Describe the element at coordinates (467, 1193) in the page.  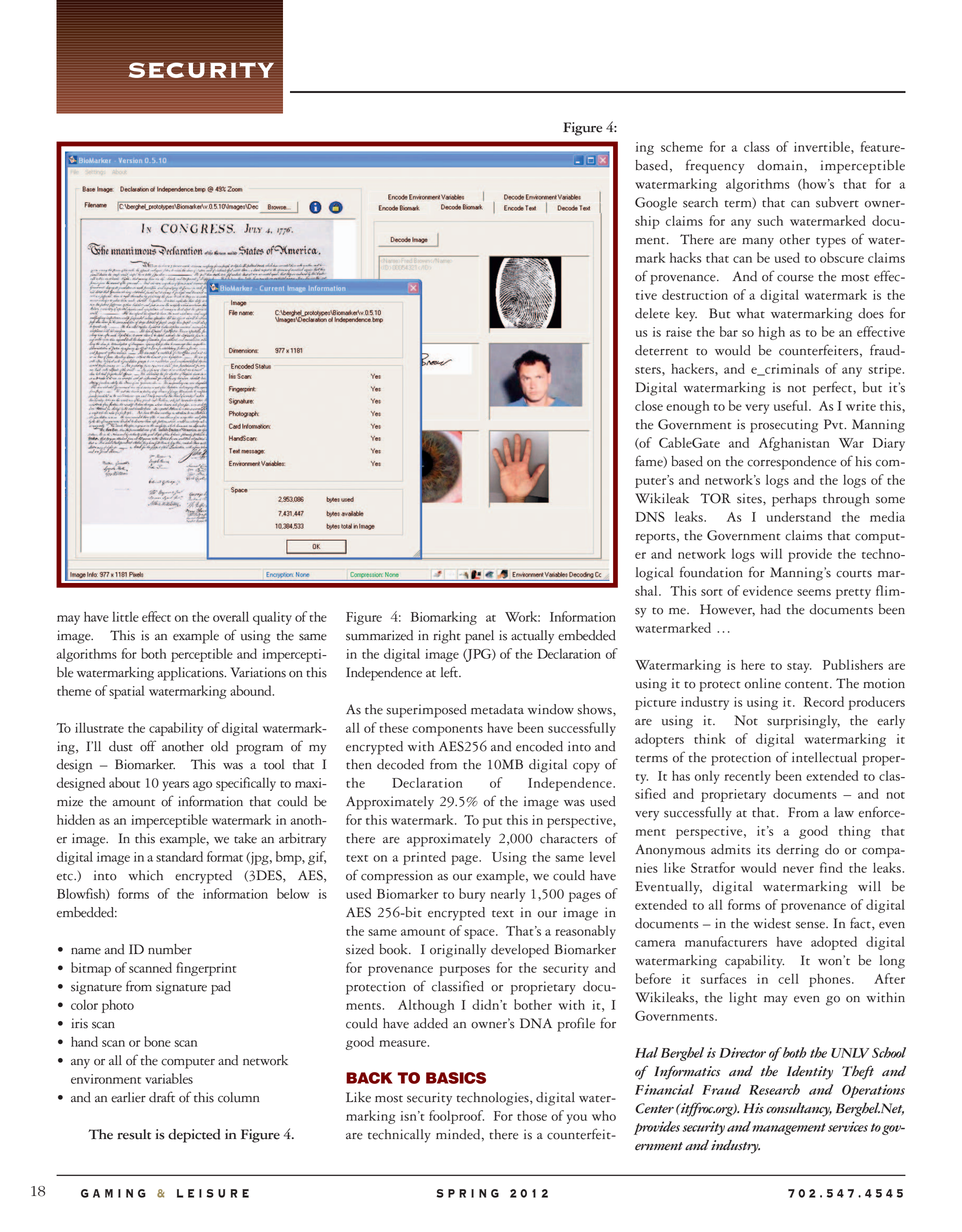
I see `SPRING` at that location.
